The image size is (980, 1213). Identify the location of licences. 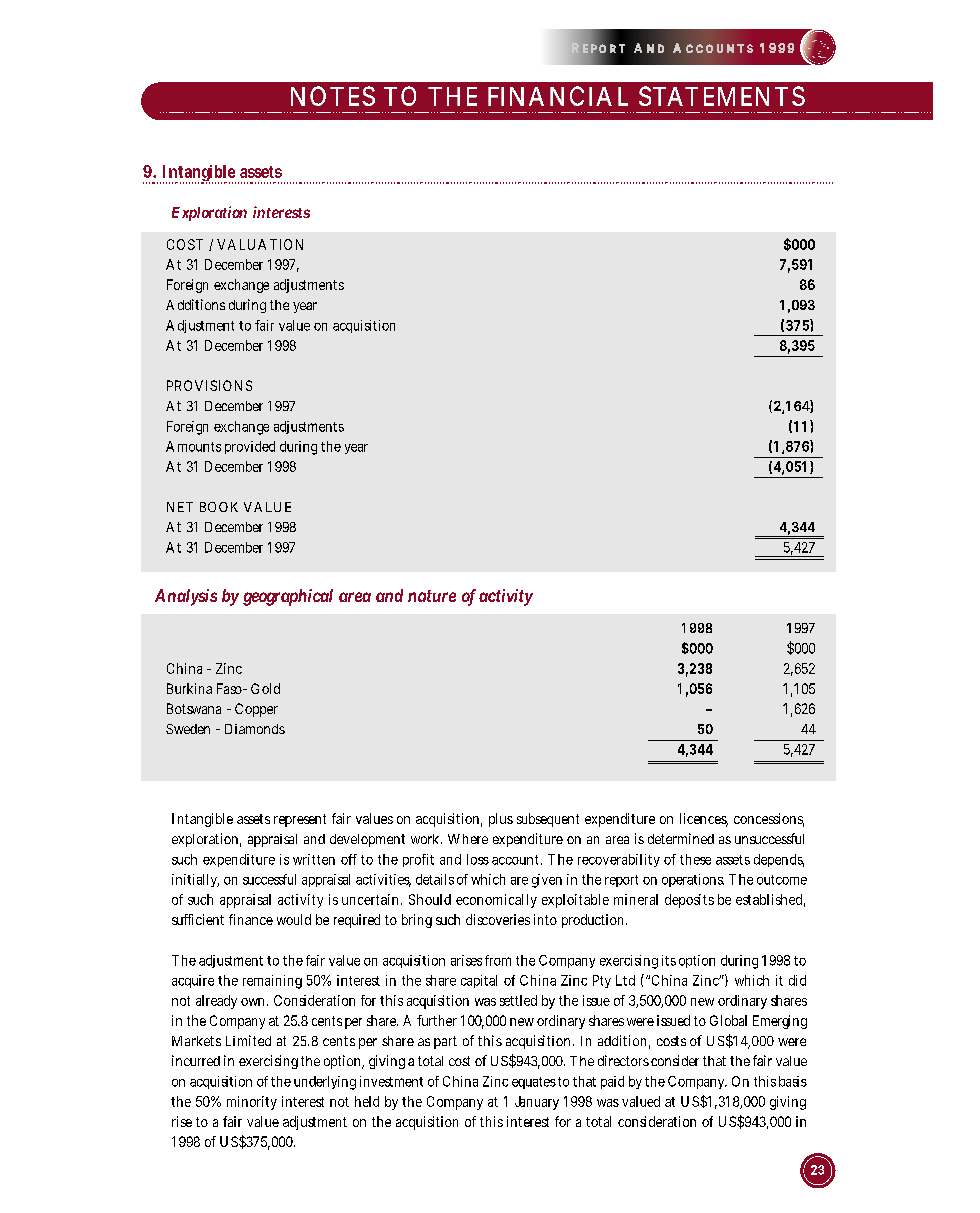
(704, 820).
